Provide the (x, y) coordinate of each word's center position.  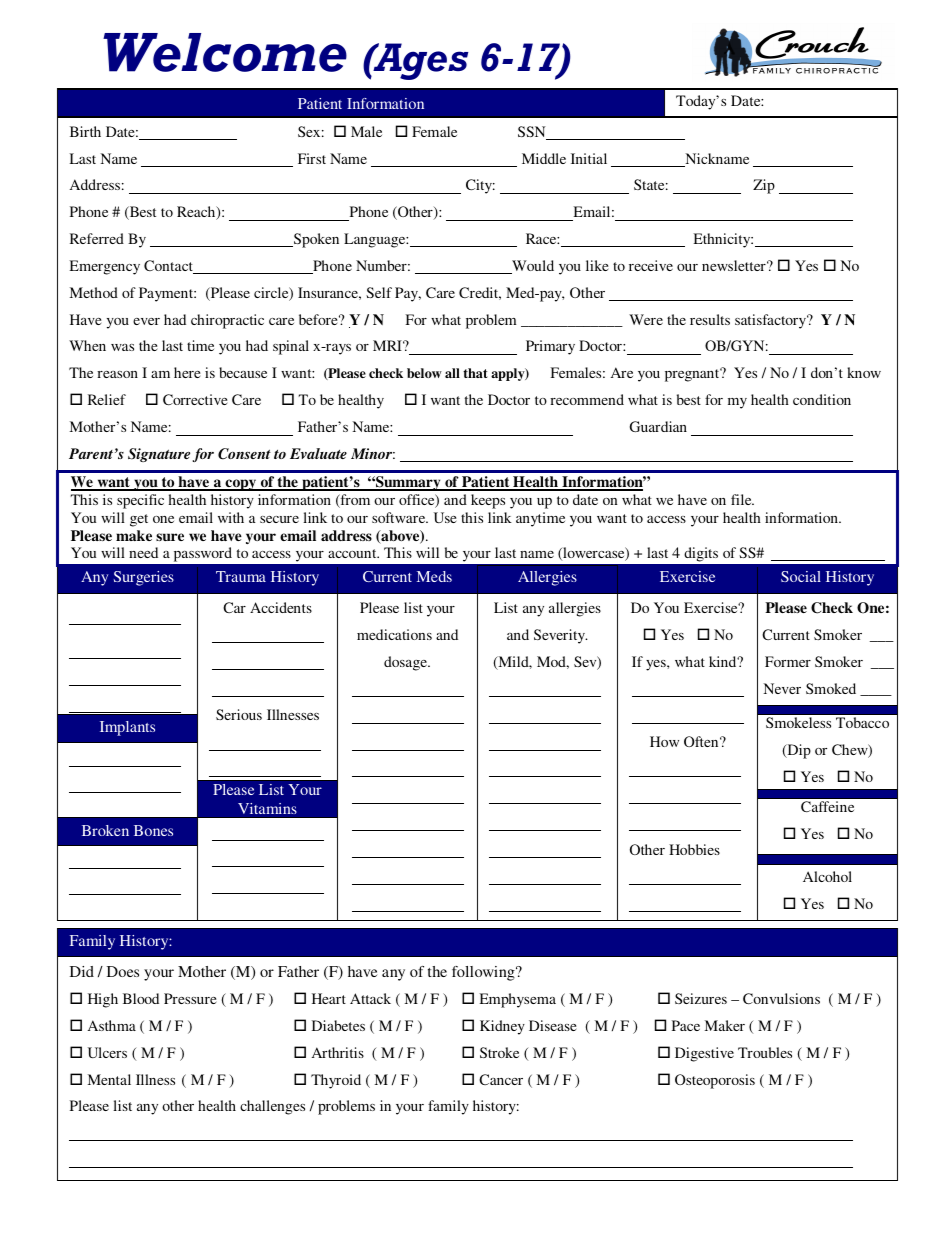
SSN (533, 133)
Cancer (501, 1079)
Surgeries (144, 578)
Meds (434, 576)
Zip (764, 186)
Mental (109, 1079)
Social (801, 576)
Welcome (225, 52)
